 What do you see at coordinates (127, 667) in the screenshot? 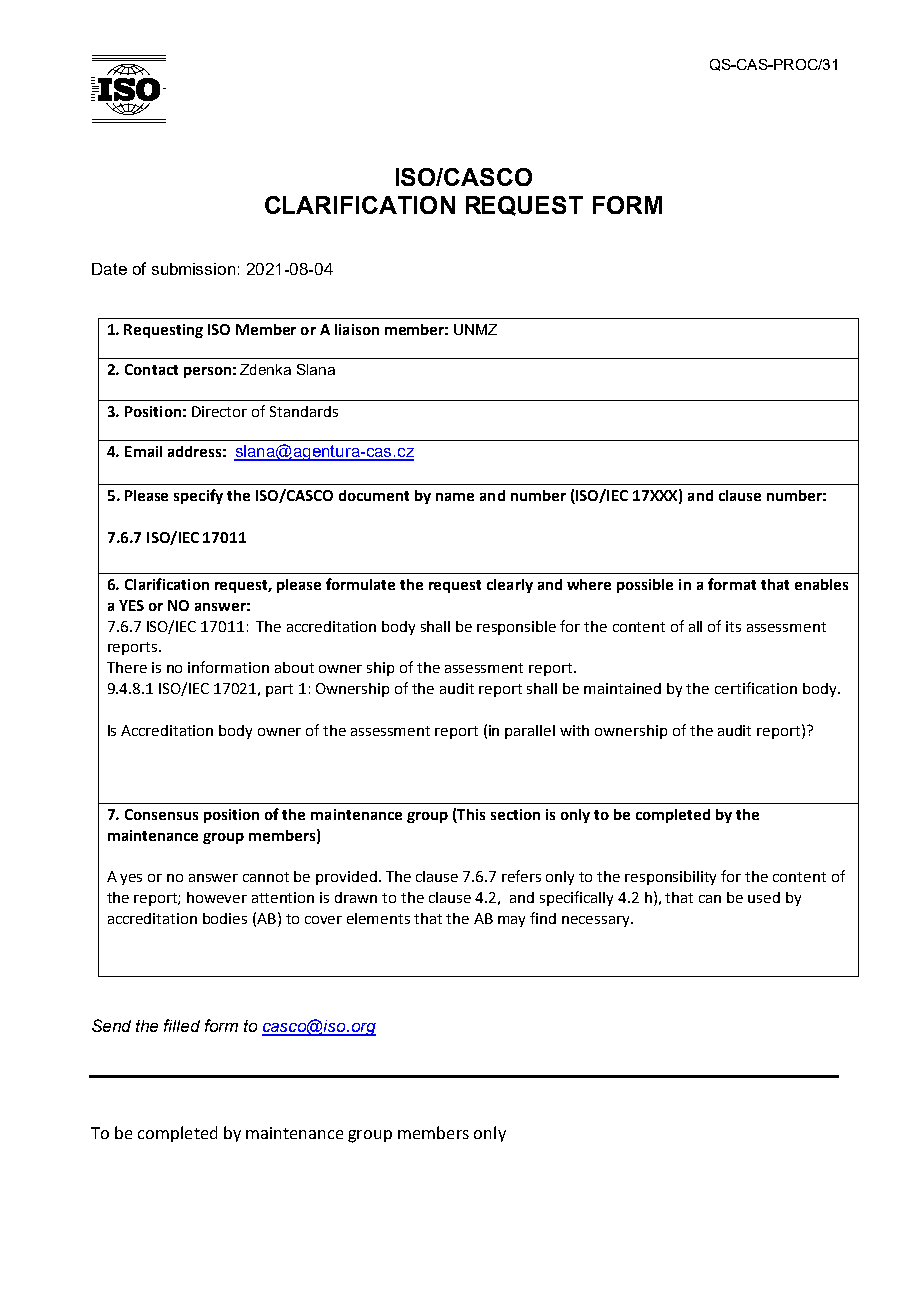
I see `There` at bounding box center [127, 667].
